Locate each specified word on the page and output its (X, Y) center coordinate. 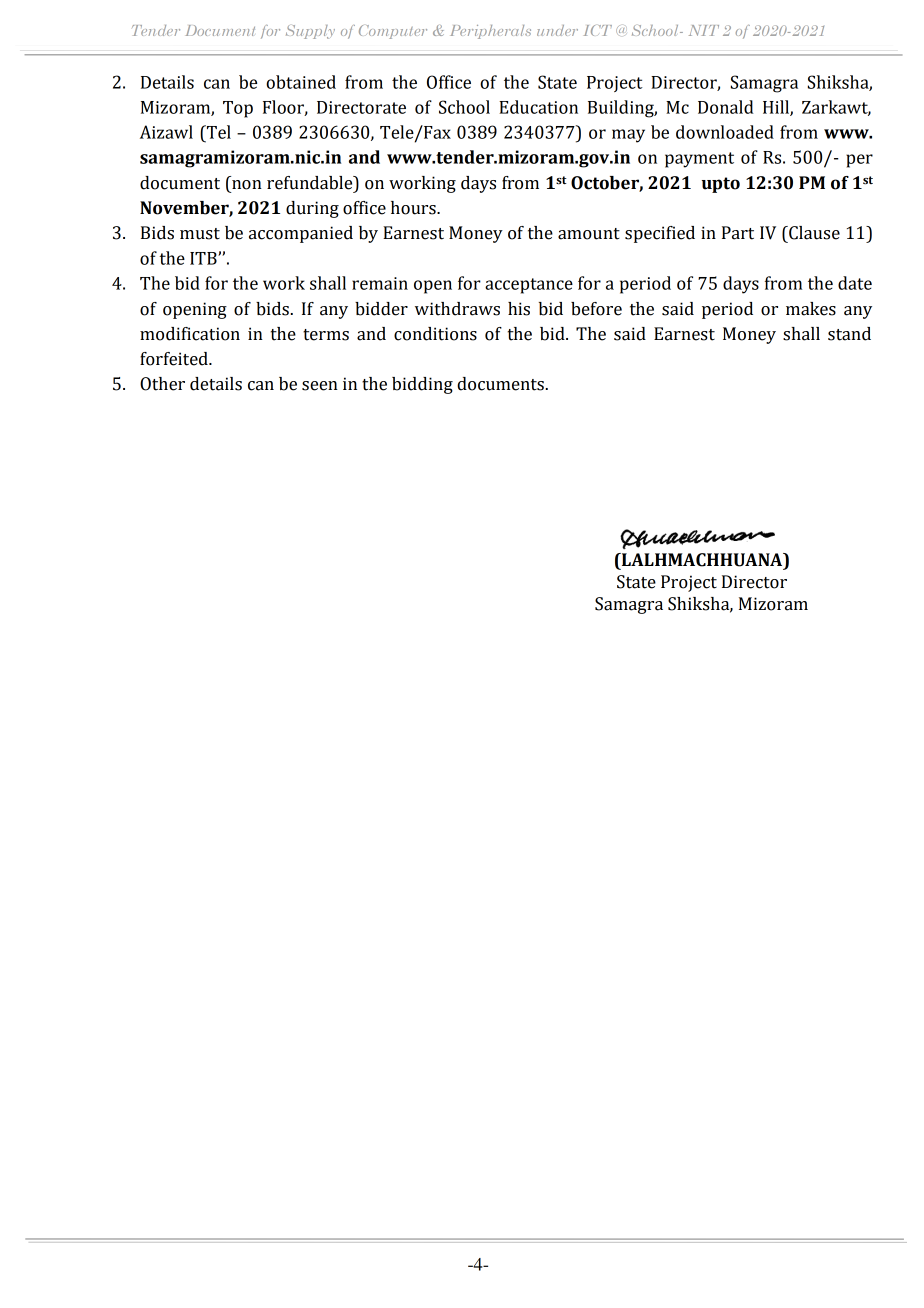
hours (414, 208)
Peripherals (490, 32)
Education (538, 107)
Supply (310, 32)
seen (320, 386)
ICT (598, 30)
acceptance (529, 286)
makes (811, 309)
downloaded (725, 132)
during (312, 209)
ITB (204, 258)
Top (238, 109)
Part (738, 233)
